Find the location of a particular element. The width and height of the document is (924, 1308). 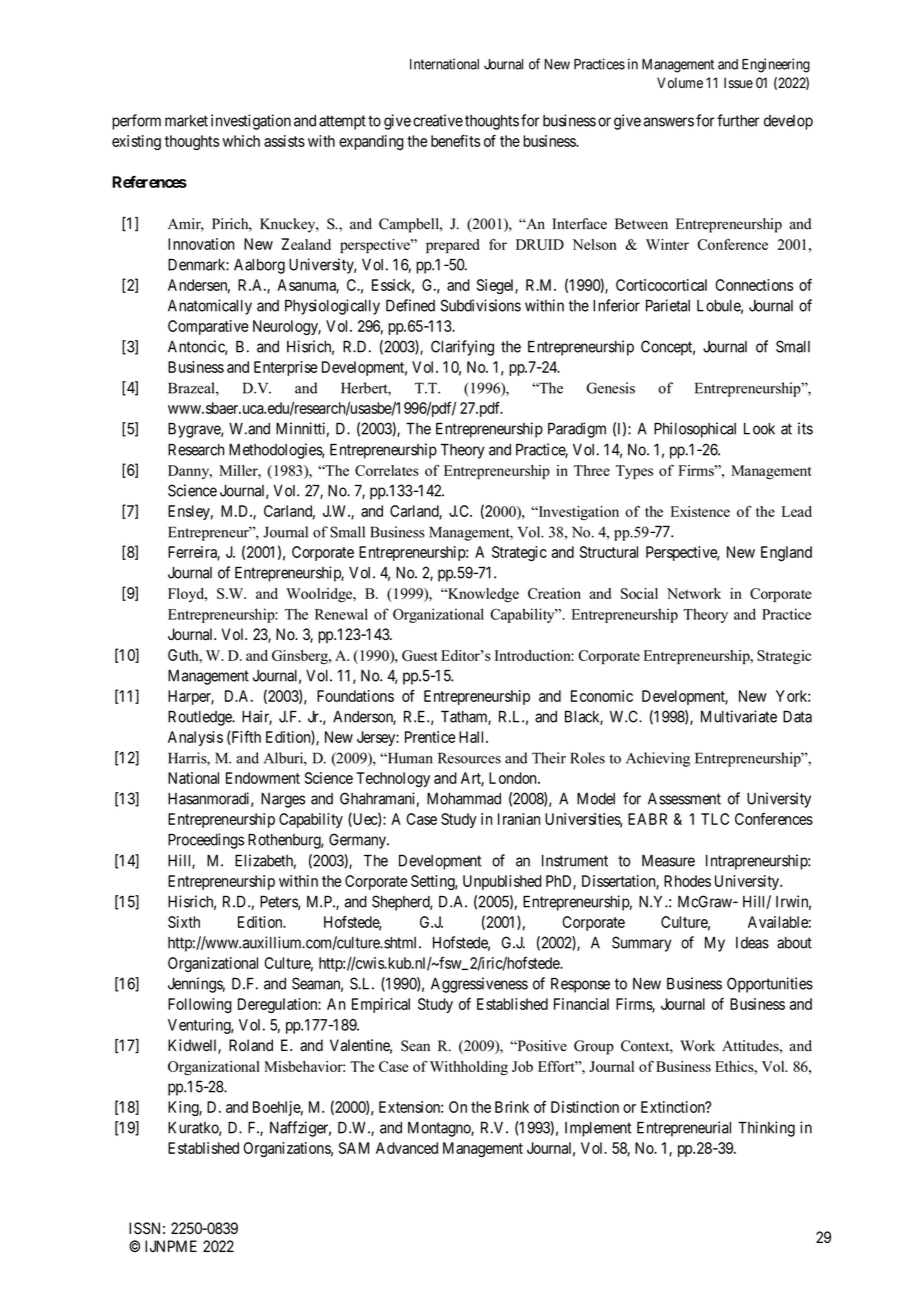

Issue is located at coordinates (738, 83).
